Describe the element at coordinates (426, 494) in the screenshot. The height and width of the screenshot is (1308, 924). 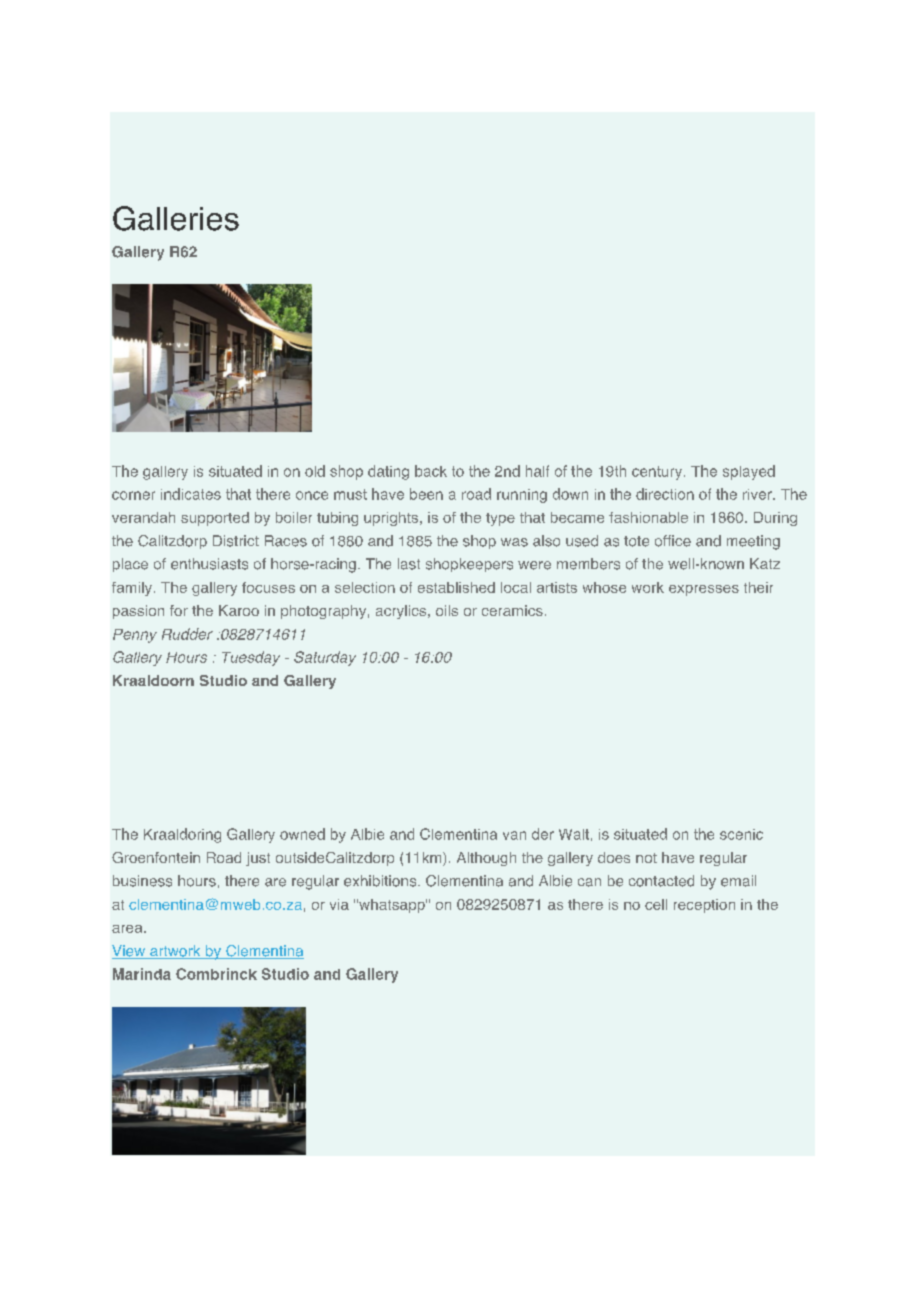
I see `been` at that location.
